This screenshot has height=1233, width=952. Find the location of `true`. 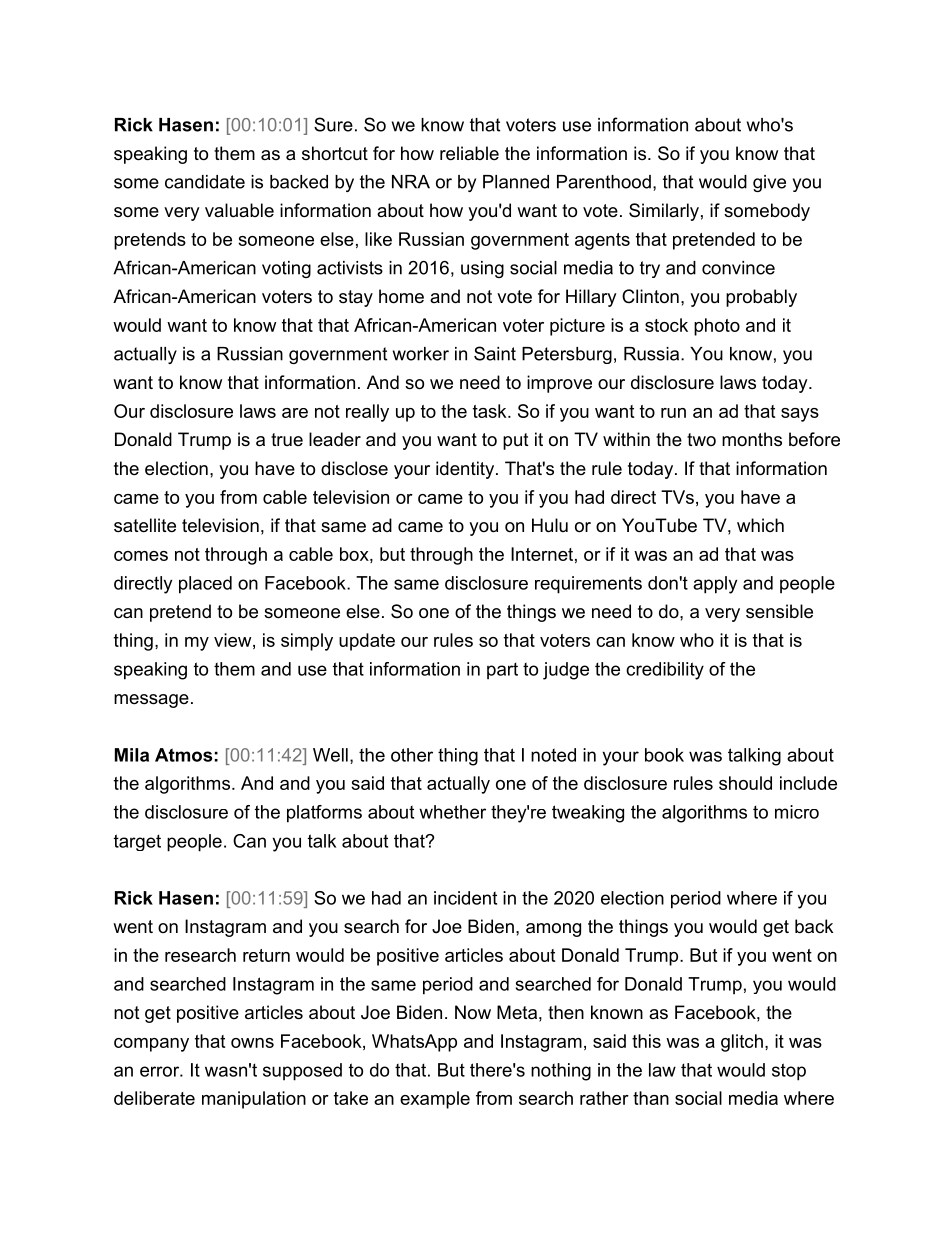

true is located at coordinates (287, 439).
